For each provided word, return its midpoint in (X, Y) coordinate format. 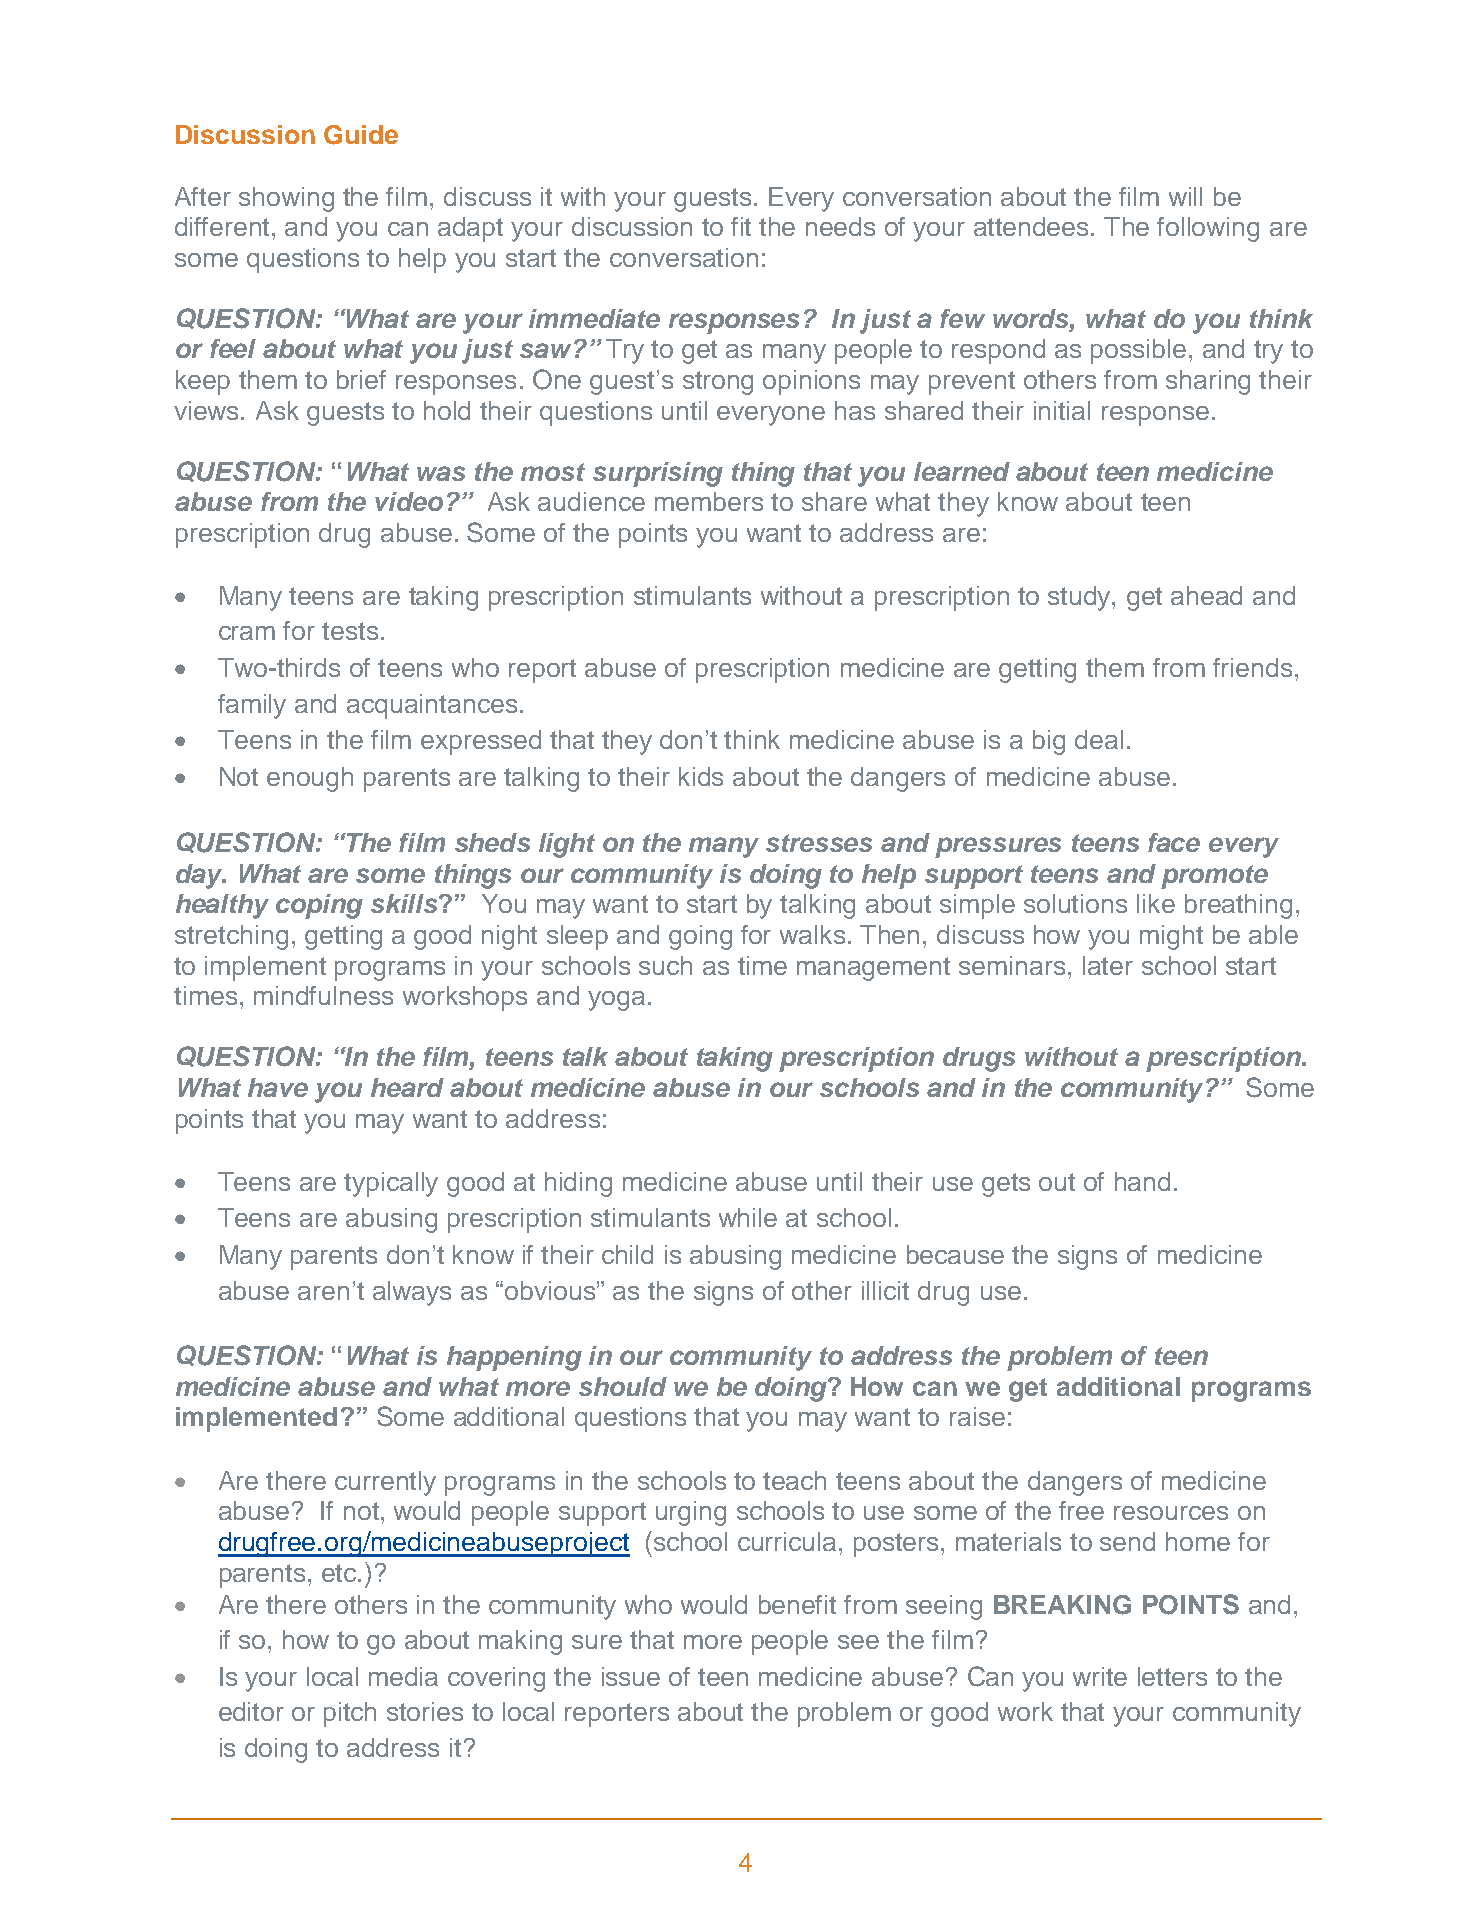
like (1156, 903)
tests (350, 631)
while (748, 1217)
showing (286, 199)
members (709, 501)
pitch (350, 1714)
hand (1142, 1181)
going (700, 937)
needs (840, 226)
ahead (1206, 595)
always (412, 1293)
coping (319, 906)
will (1185, 196)
